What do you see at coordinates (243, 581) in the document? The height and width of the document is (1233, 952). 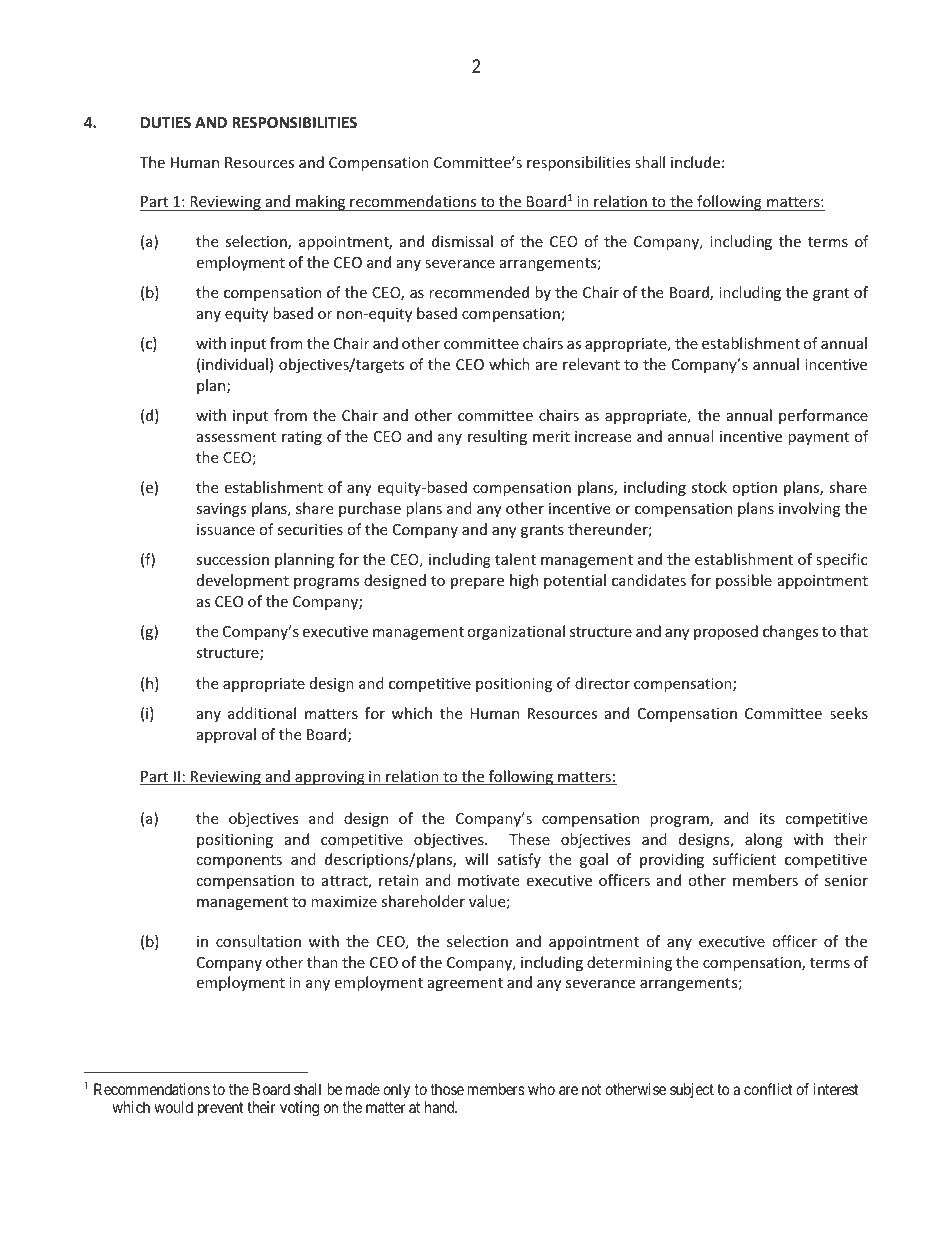 I see `development` at bounding box center [243, 581].
